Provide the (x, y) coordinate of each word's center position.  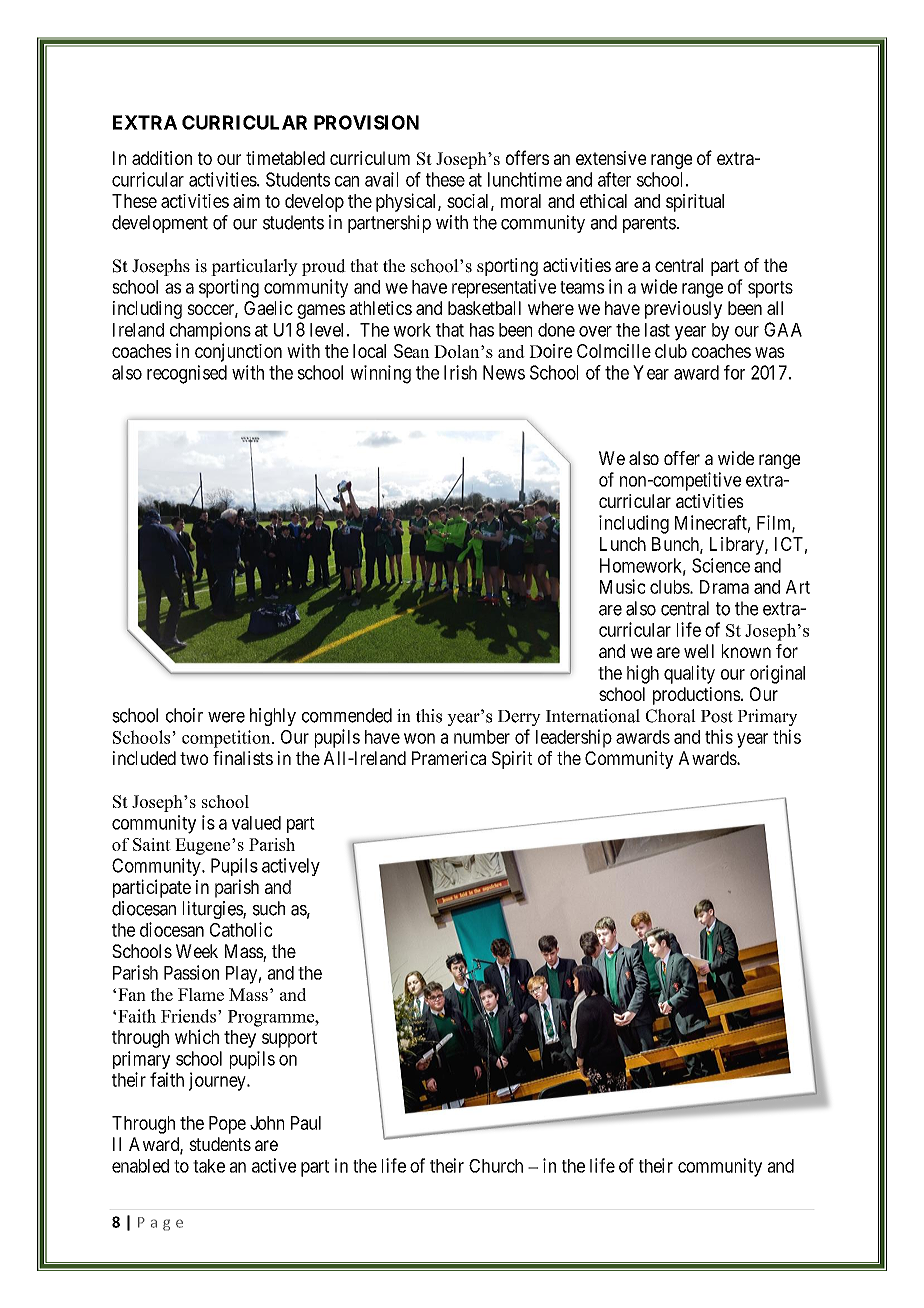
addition (162, 158)
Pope (227, 1125)
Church (496, 1166)
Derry (519, 718)
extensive (611, 158)
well (699, 651)
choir (184, 715)
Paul (306, 1123)
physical (407, 202)
